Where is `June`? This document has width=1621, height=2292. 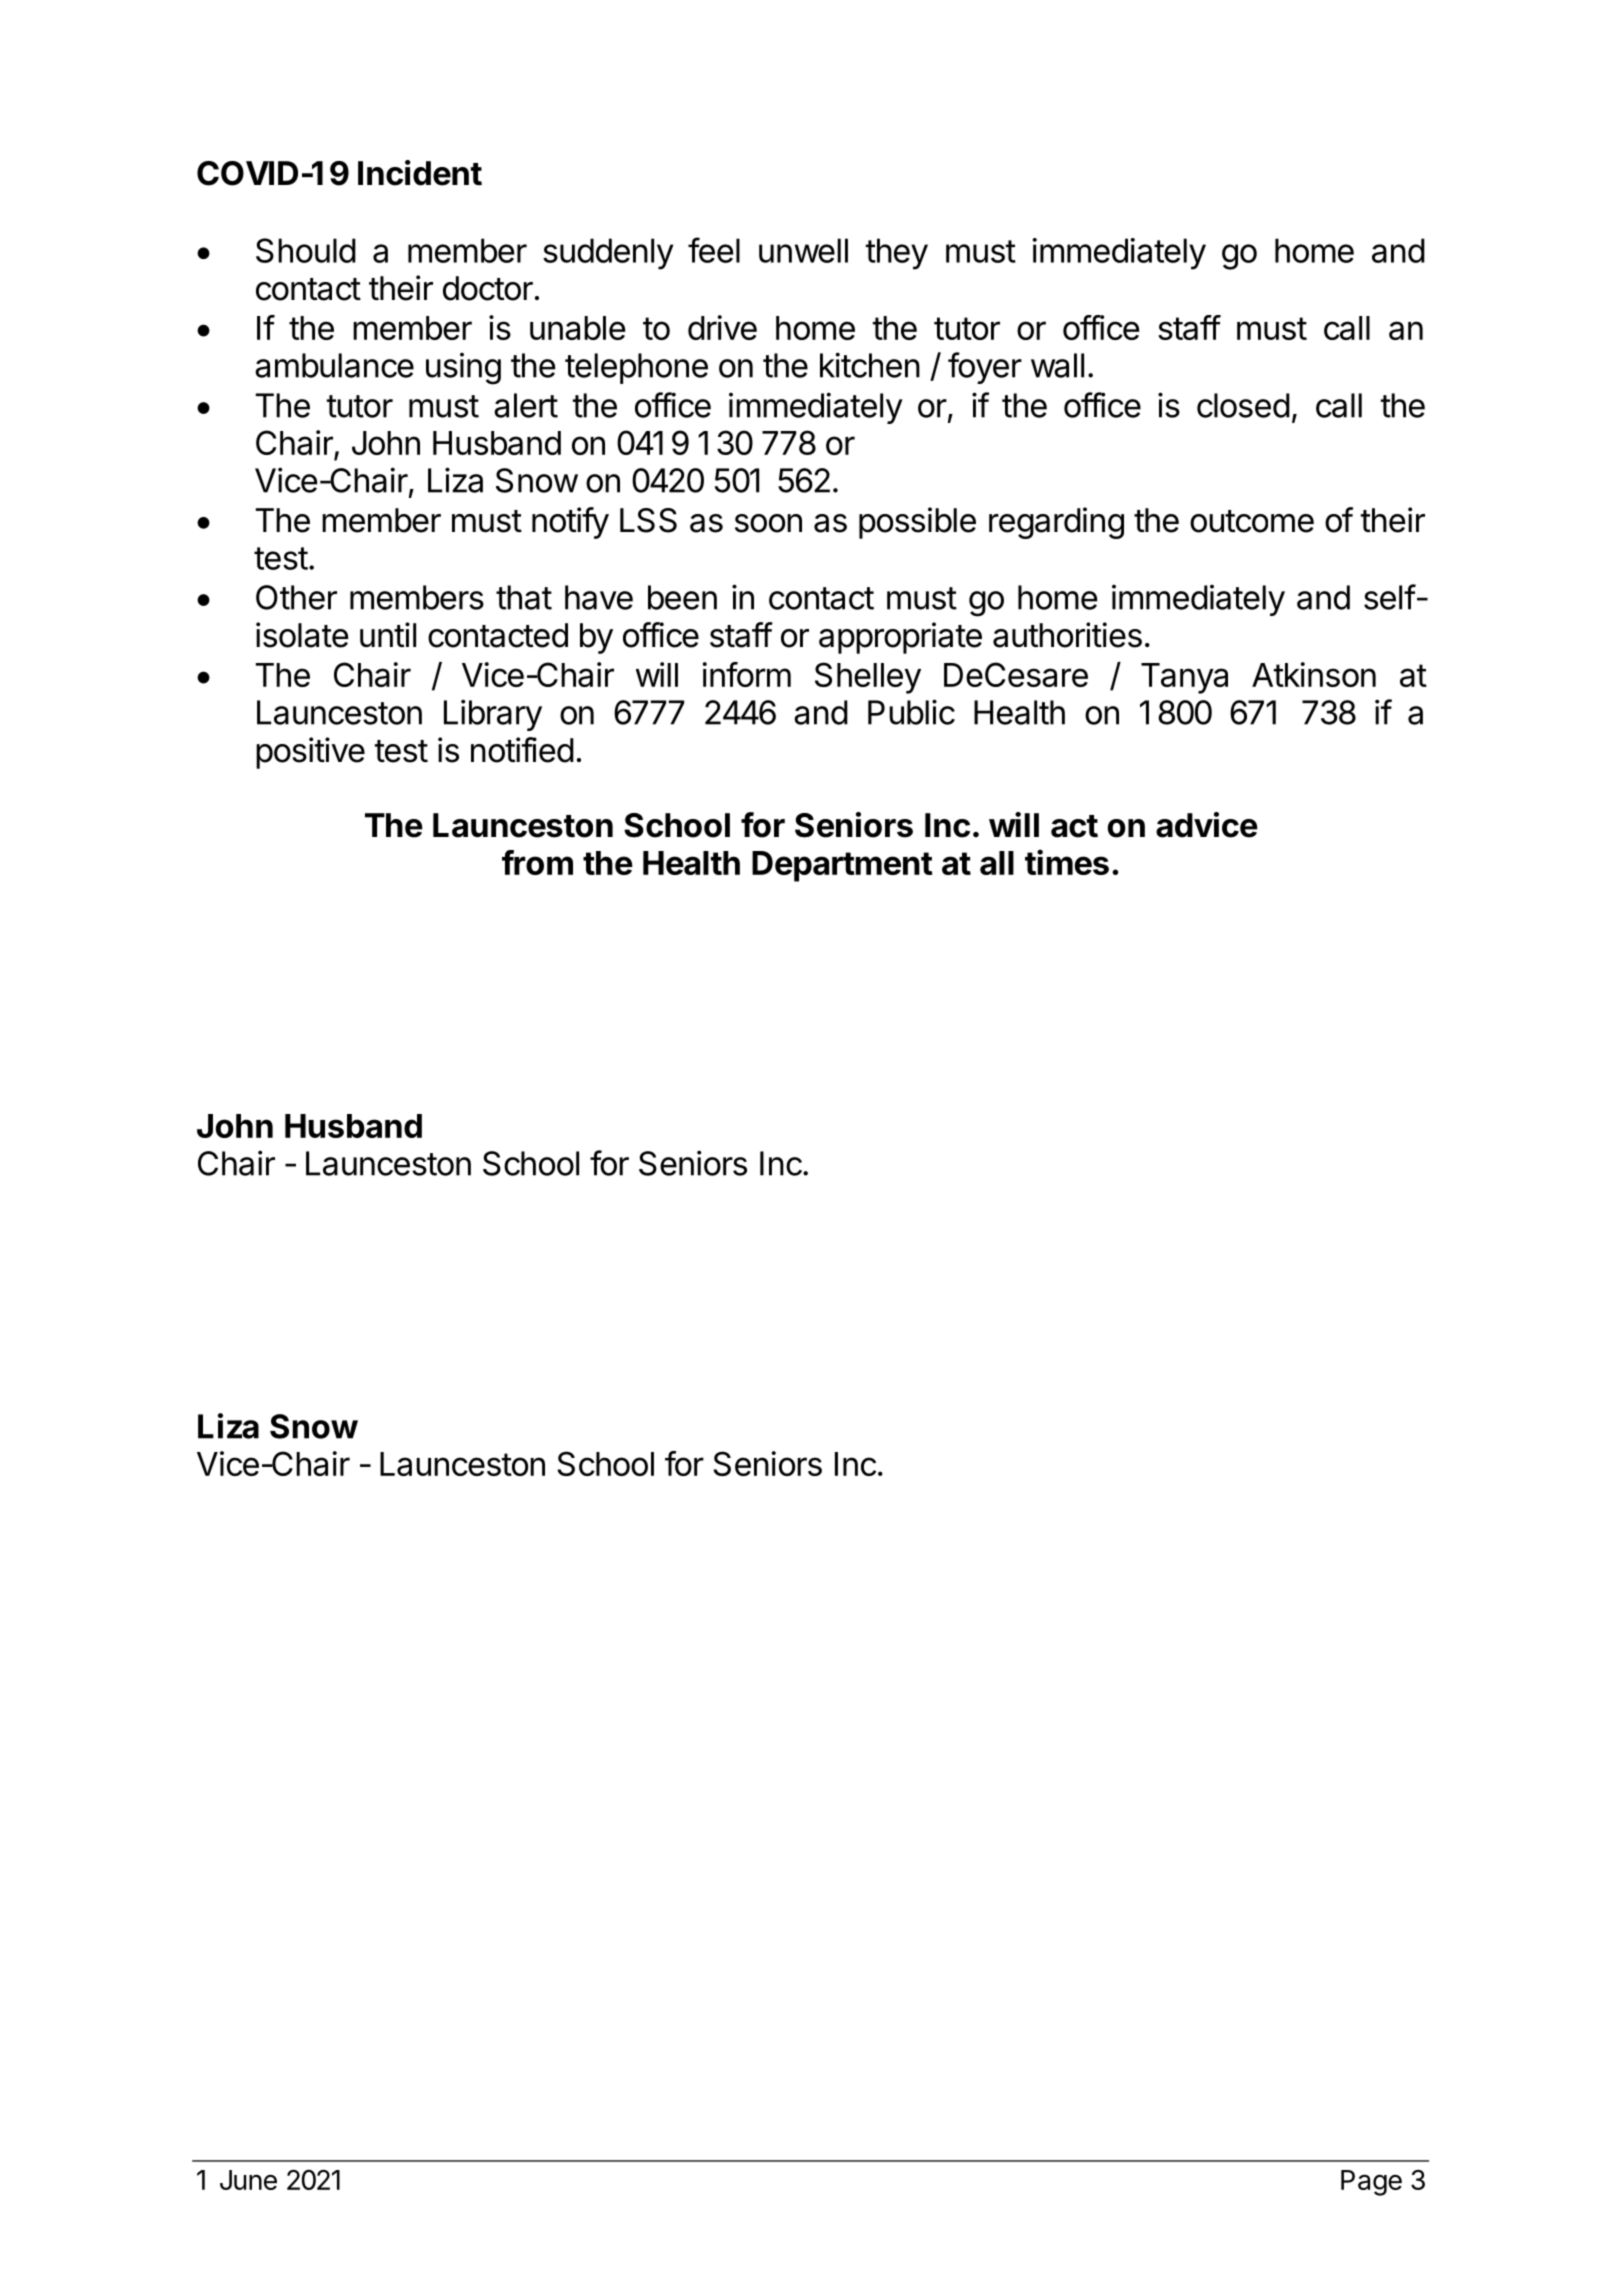 June is located at coordinates (248, 2180).
